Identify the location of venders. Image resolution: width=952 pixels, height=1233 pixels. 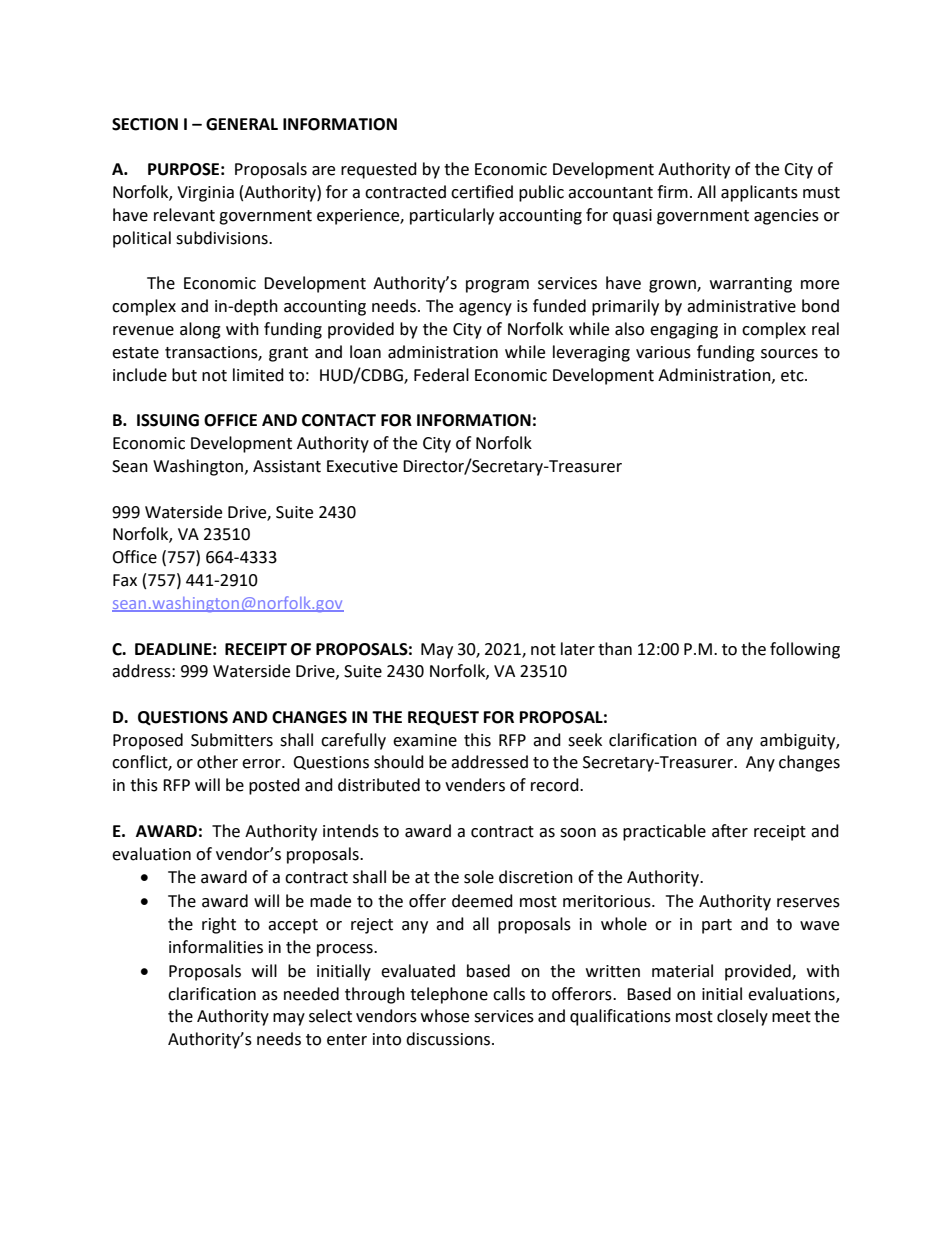
(475, 785).
